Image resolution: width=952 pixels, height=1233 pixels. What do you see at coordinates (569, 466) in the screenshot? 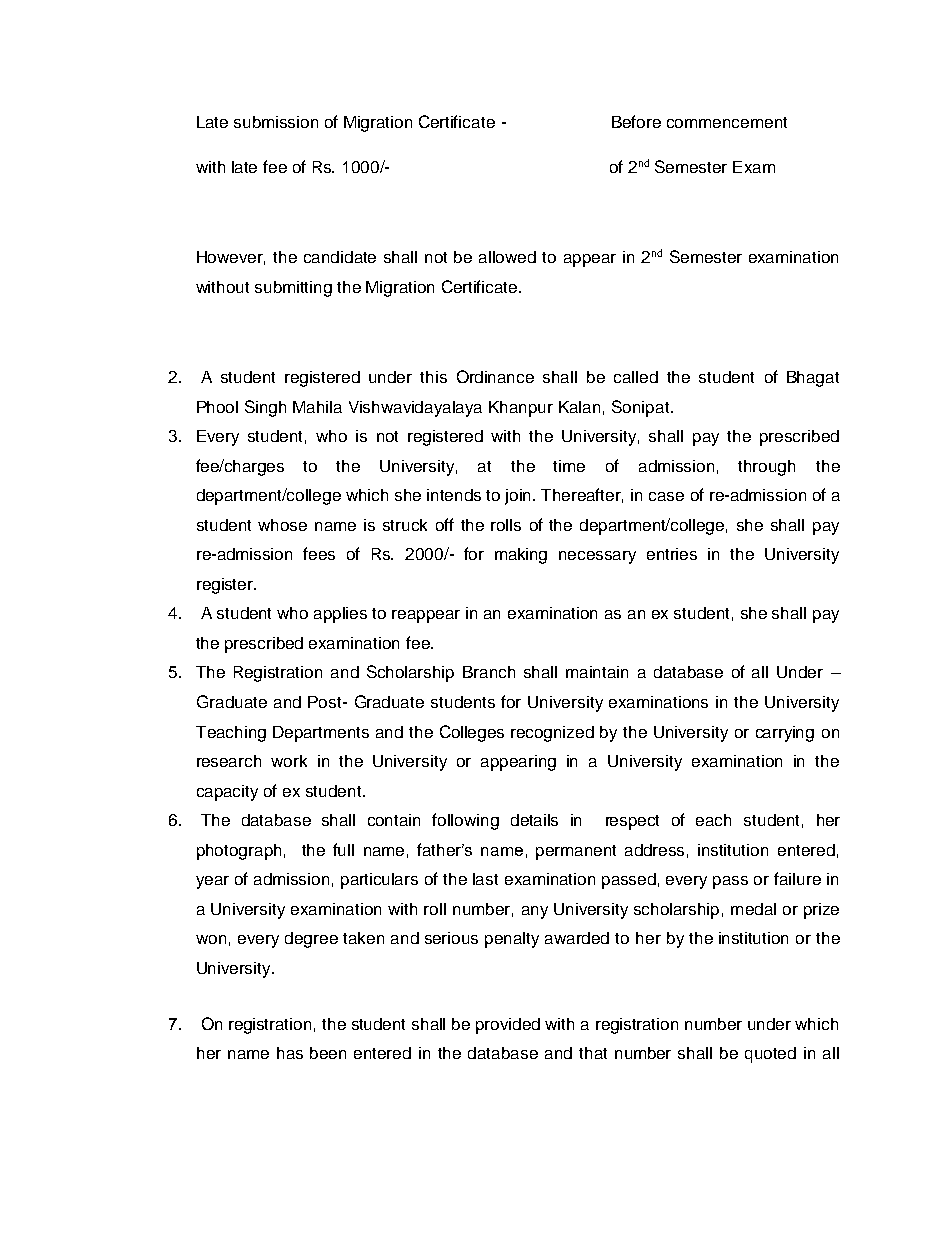
I see `time` at bounding box center [569, 466].
